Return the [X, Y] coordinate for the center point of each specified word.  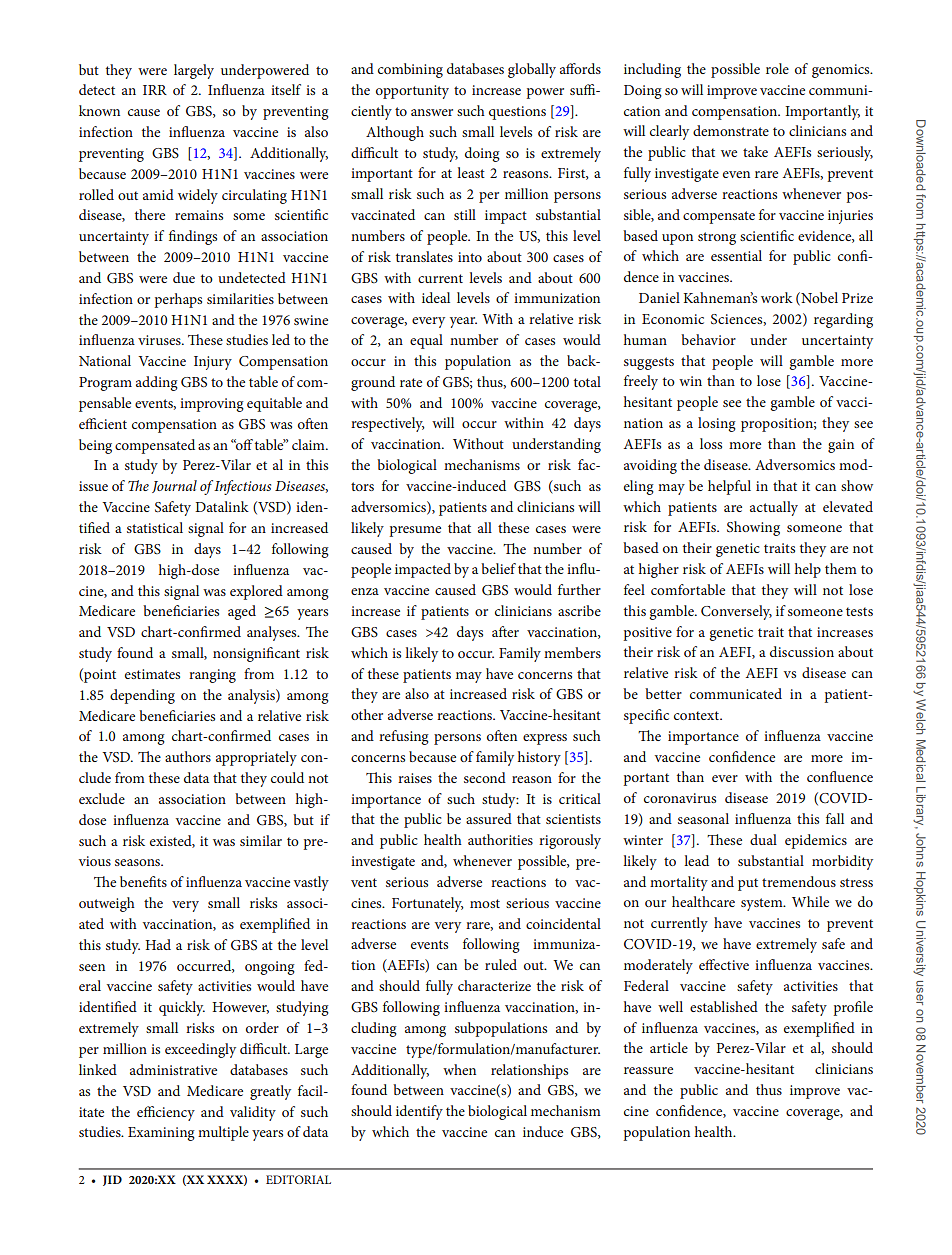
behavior [708, 339]
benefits [143, 881]
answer [432, 112]
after [505, 631]
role [777, 68]
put [748, 884]
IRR [155, 90]
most [485, 903]
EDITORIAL [298, 1179]
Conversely [736, 612]
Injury [213, 363]
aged [242, 612]
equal [426, 341]
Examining [161, 1134]
